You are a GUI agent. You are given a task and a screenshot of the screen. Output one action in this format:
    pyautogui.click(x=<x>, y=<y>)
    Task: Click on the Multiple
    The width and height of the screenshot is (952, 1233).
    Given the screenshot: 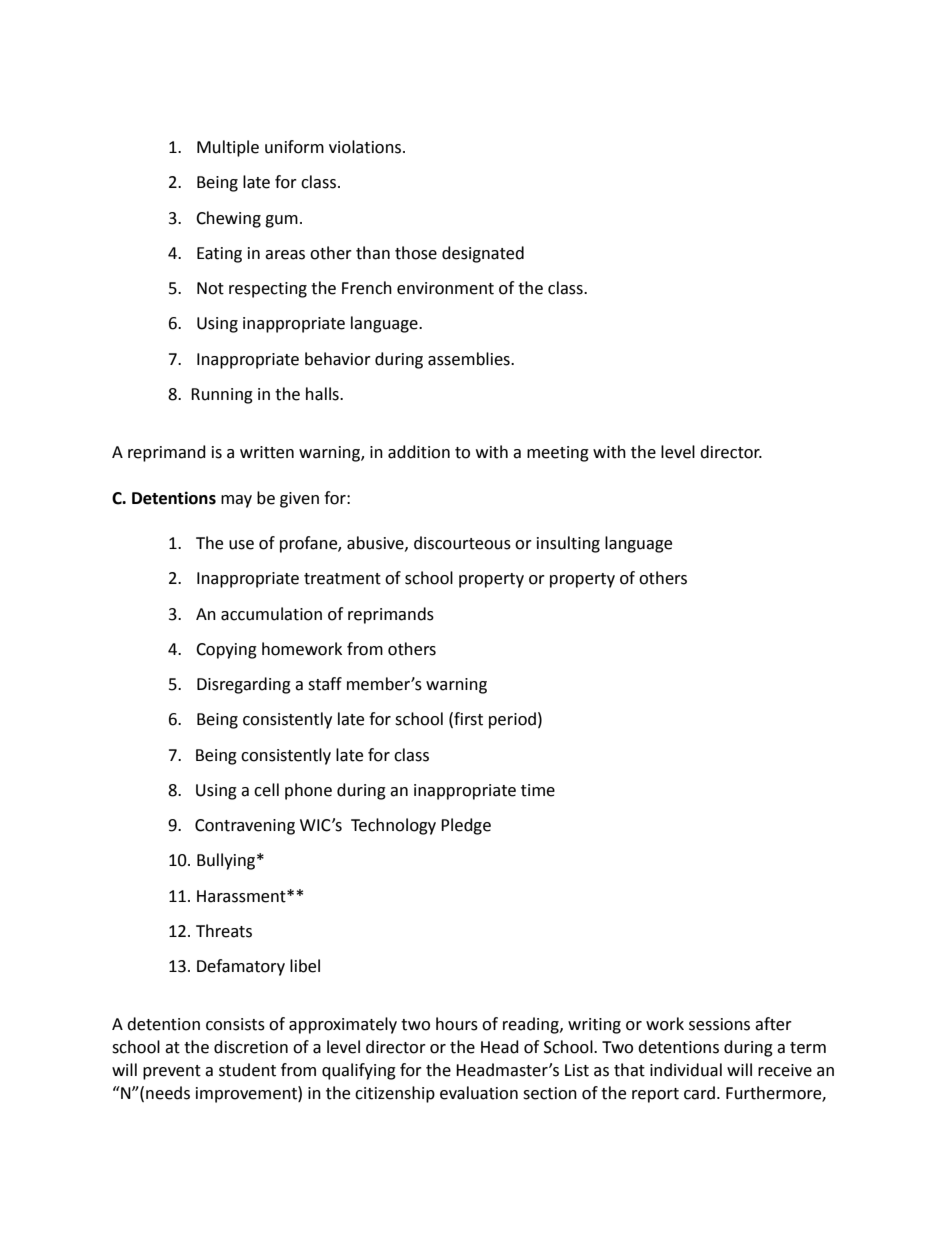 What is the action you would take?
    pyautogui.click(x=228, y=148)
